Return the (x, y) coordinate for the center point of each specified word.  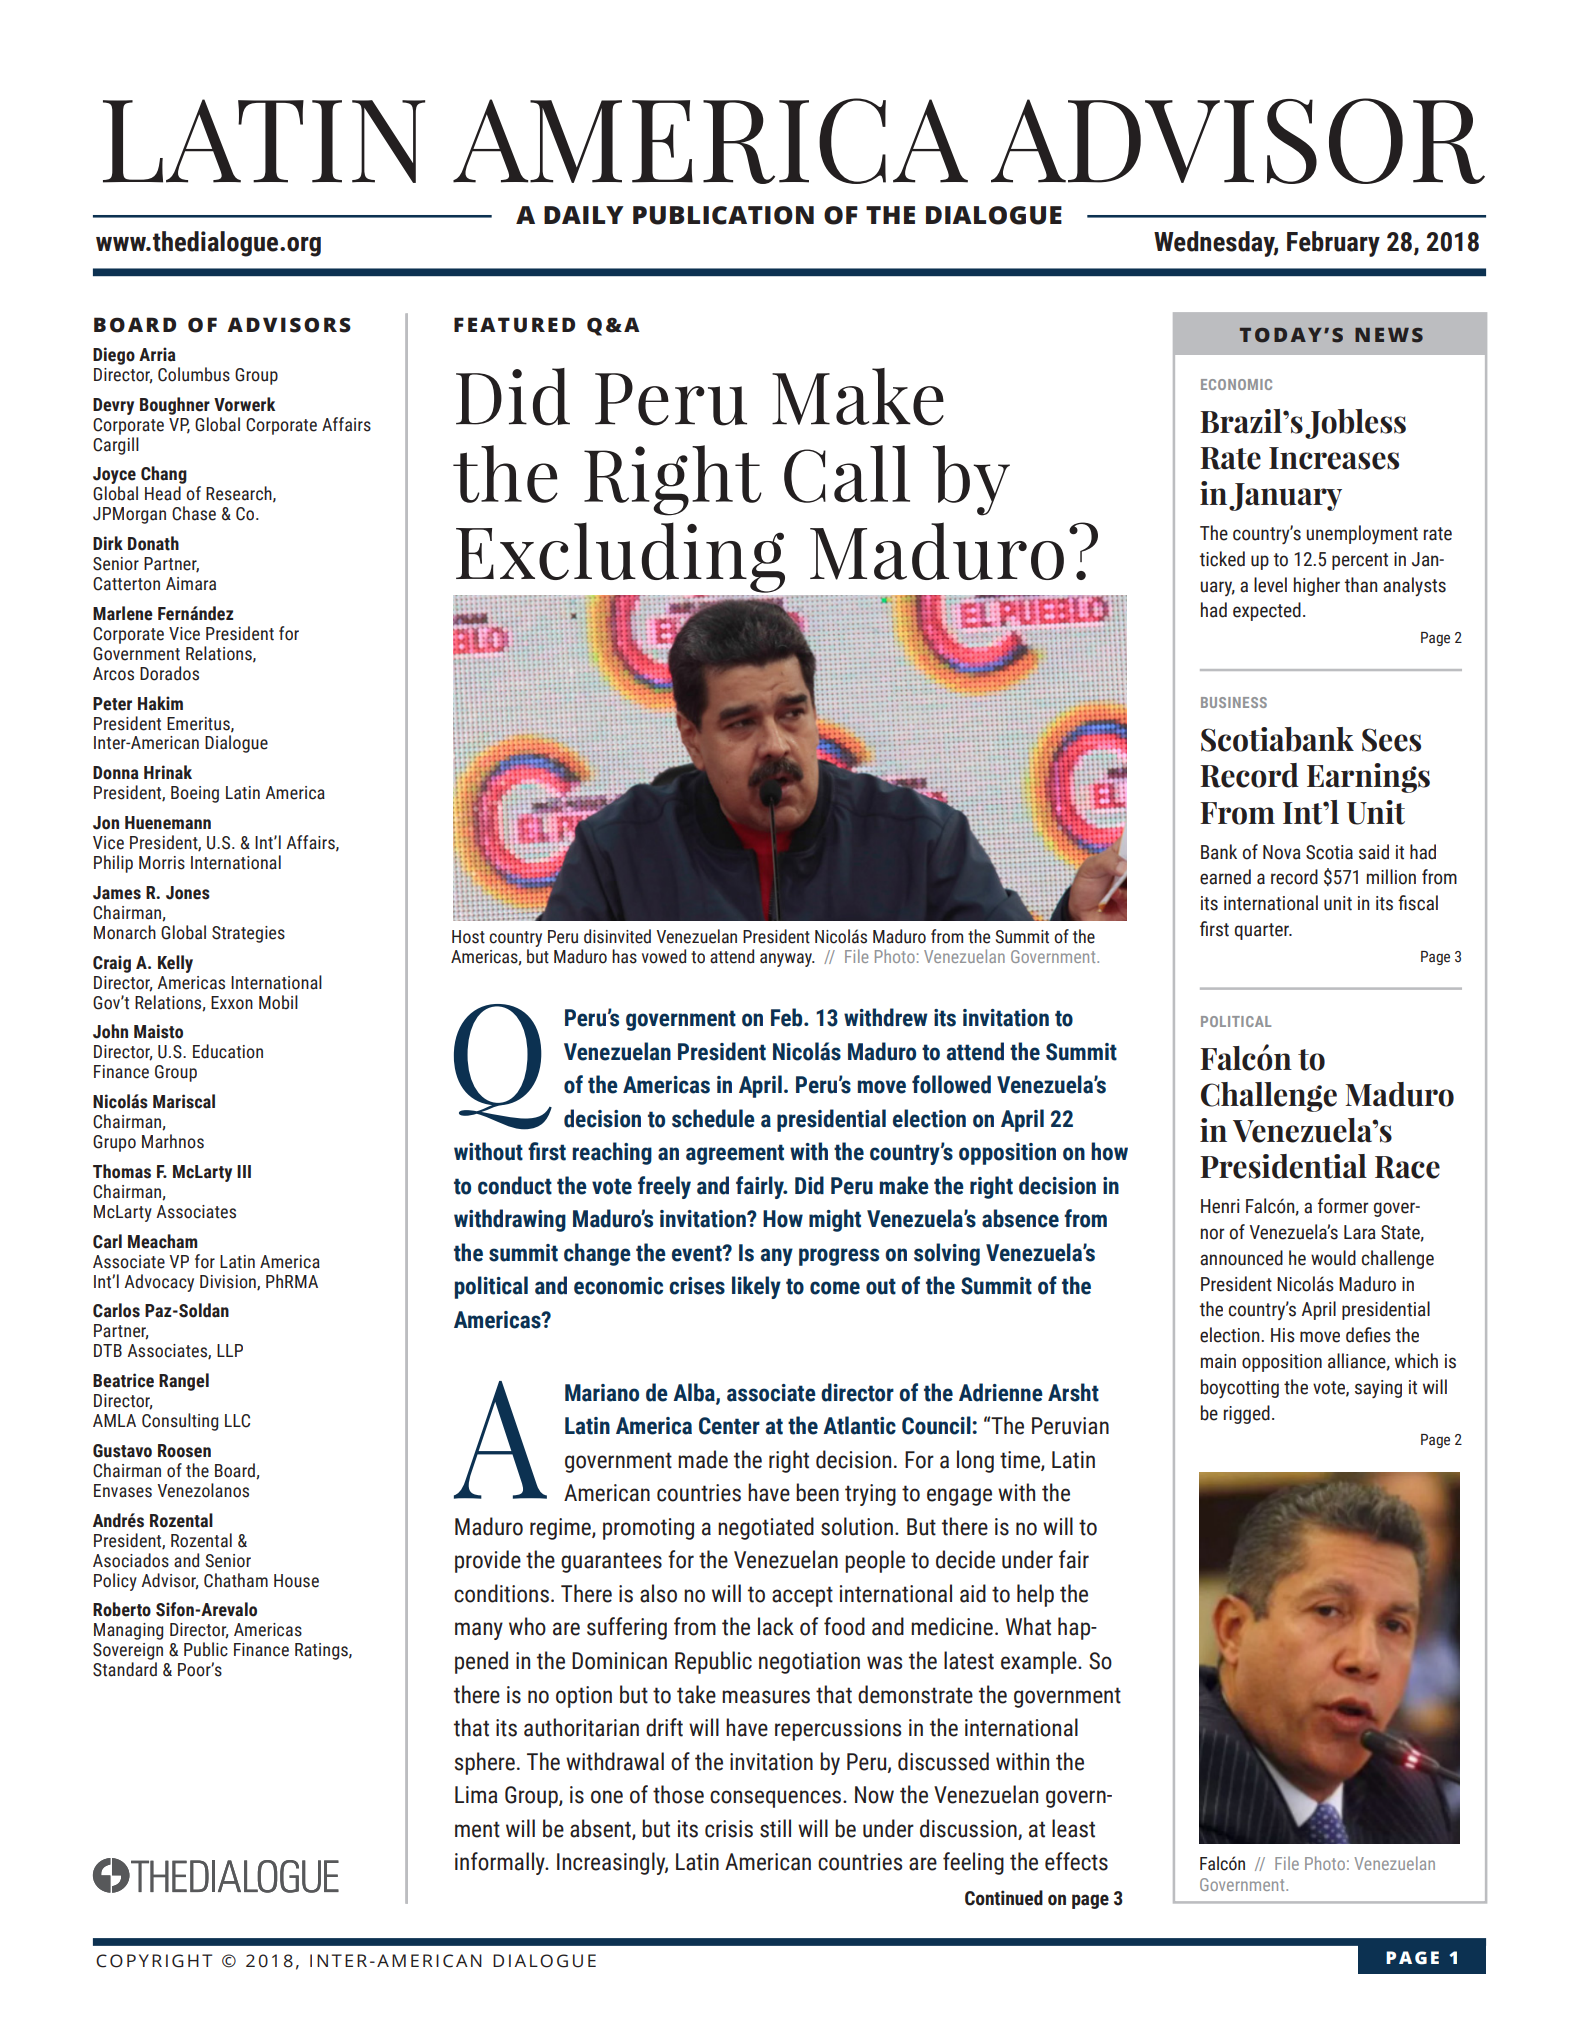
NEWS (1389, 335)
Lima (476, 1795)
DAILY (584, 215)
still (775, 1828)
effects (1076, 1861)
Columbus (194, 374)
